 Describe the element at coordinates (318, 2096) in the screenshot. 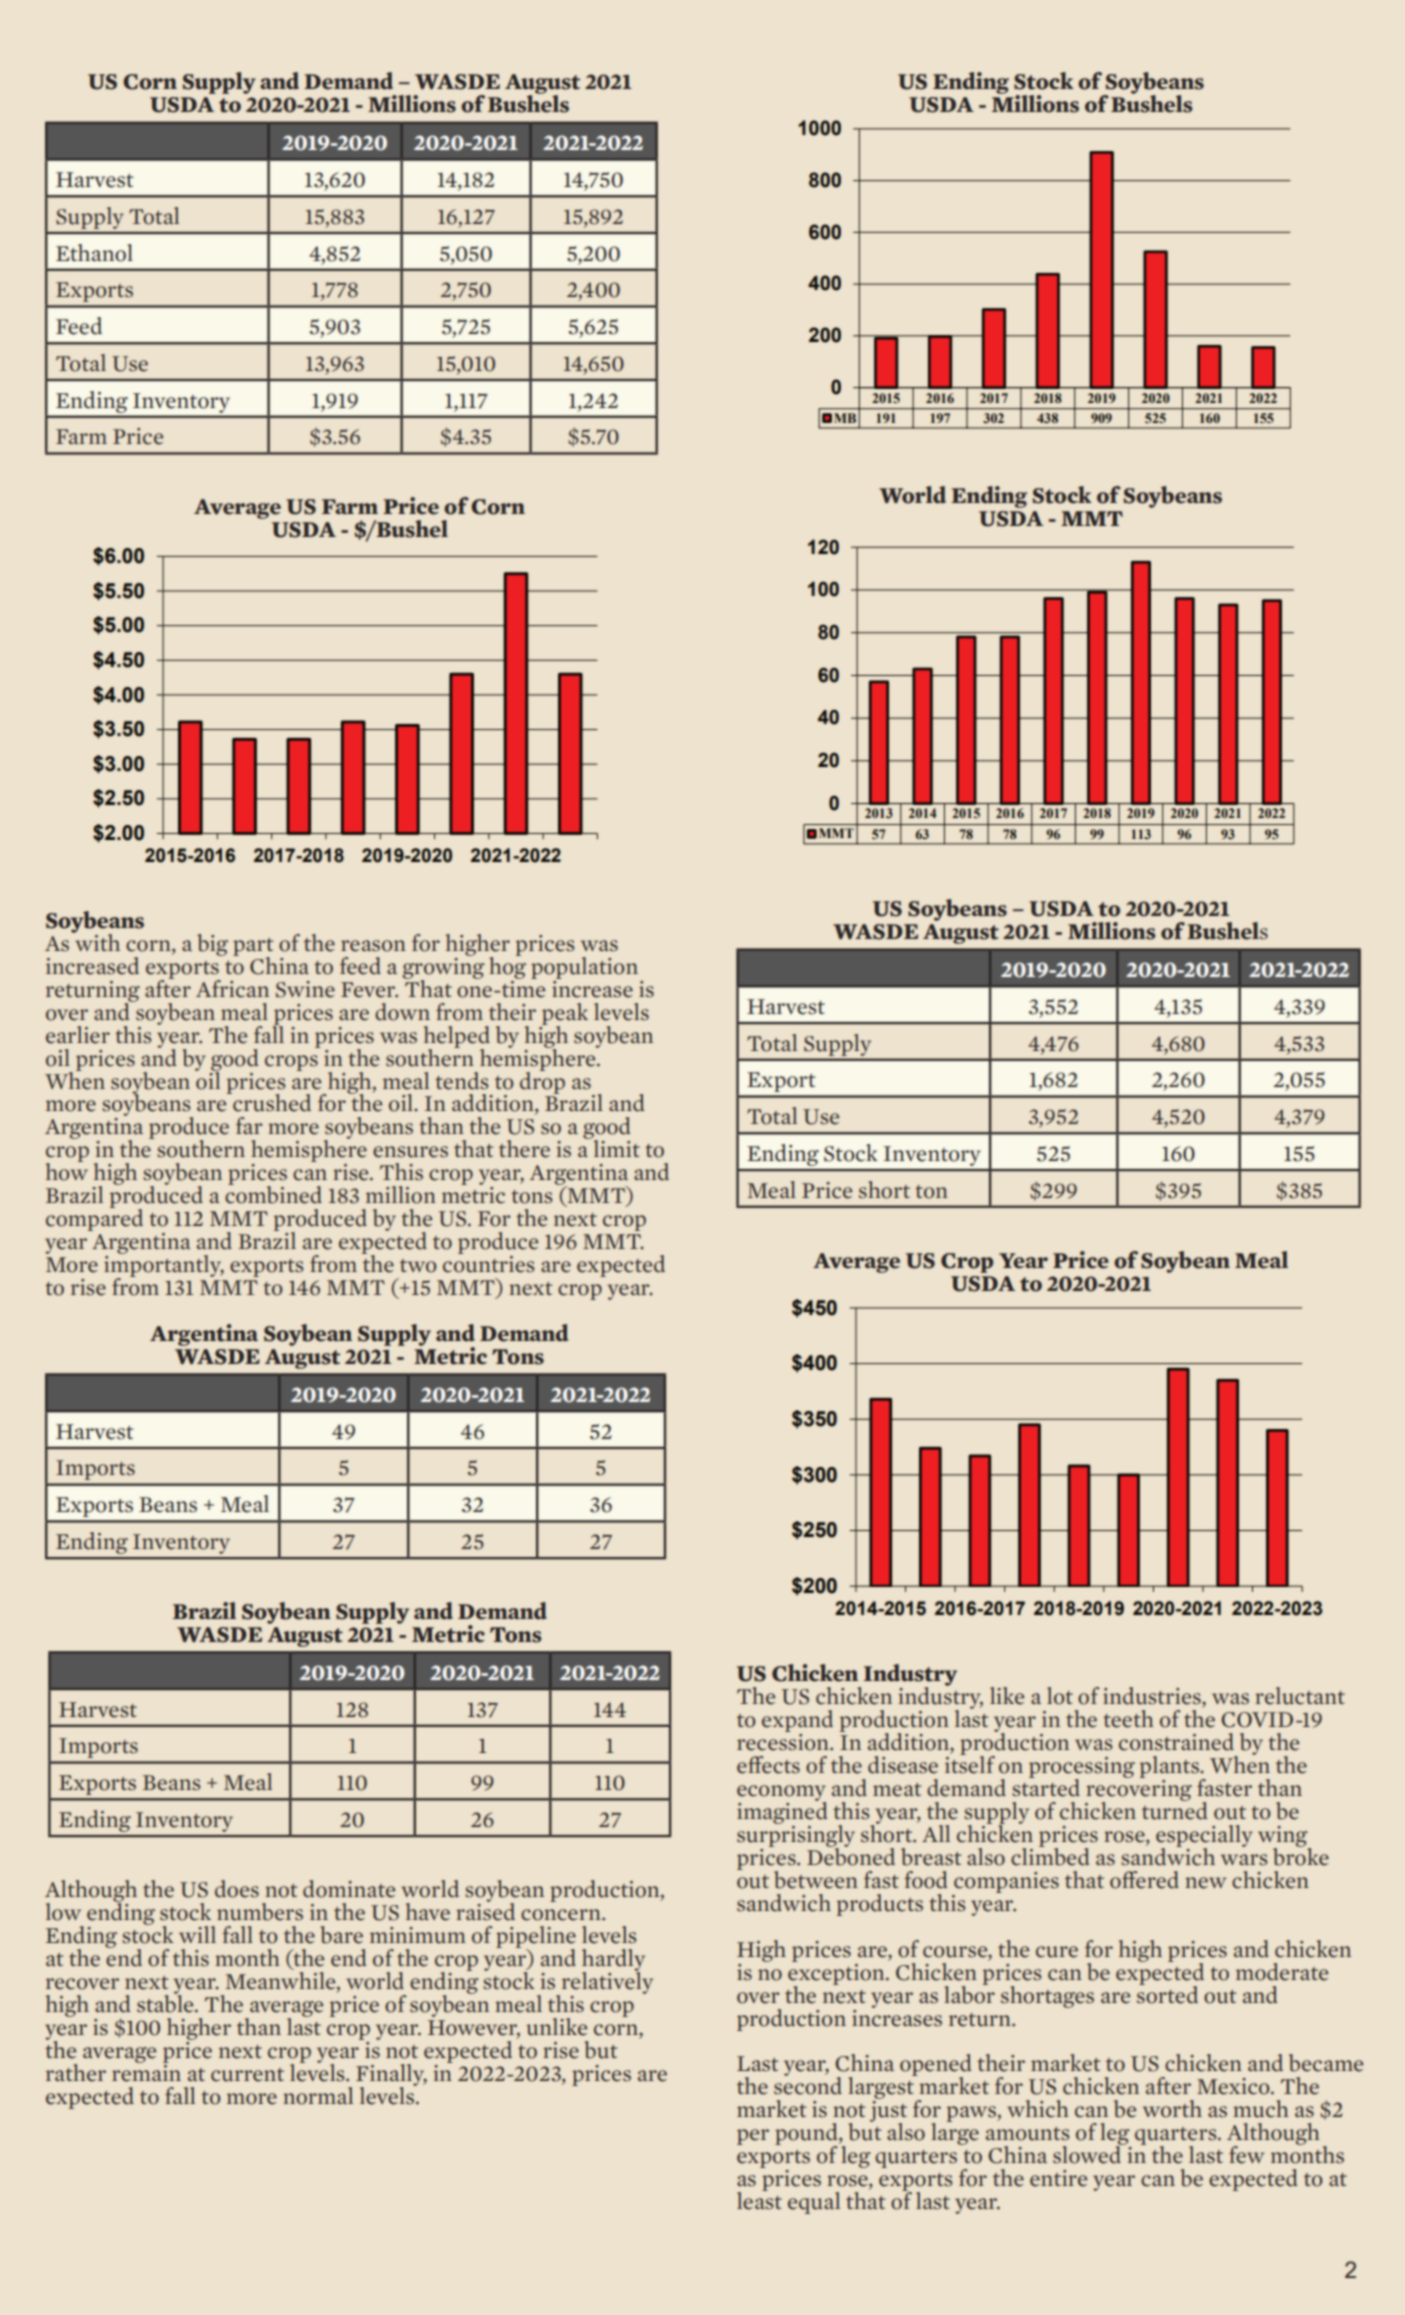

I see `normal` at that location.
